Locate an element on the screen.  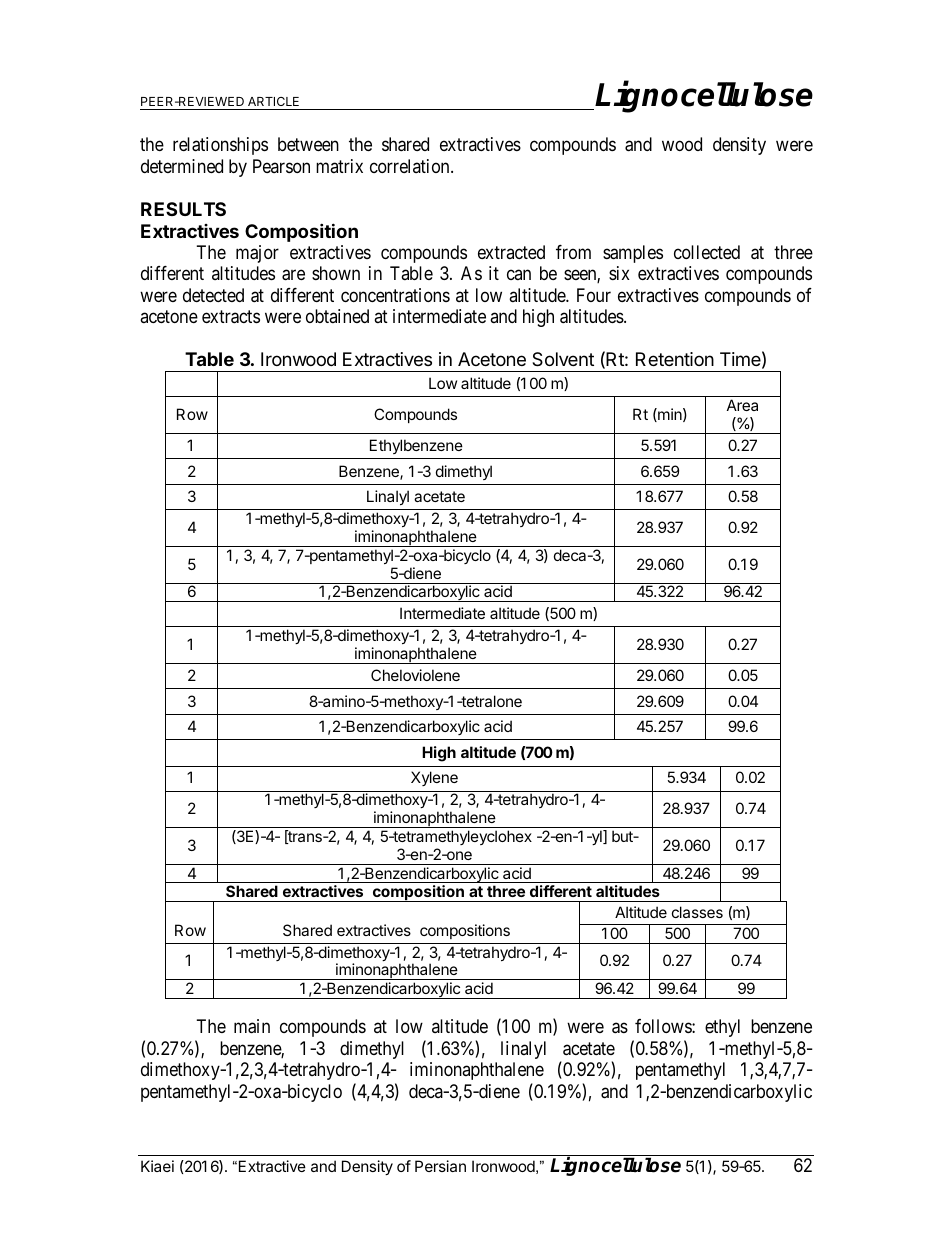
Area is located at coordinates (742, 405).
